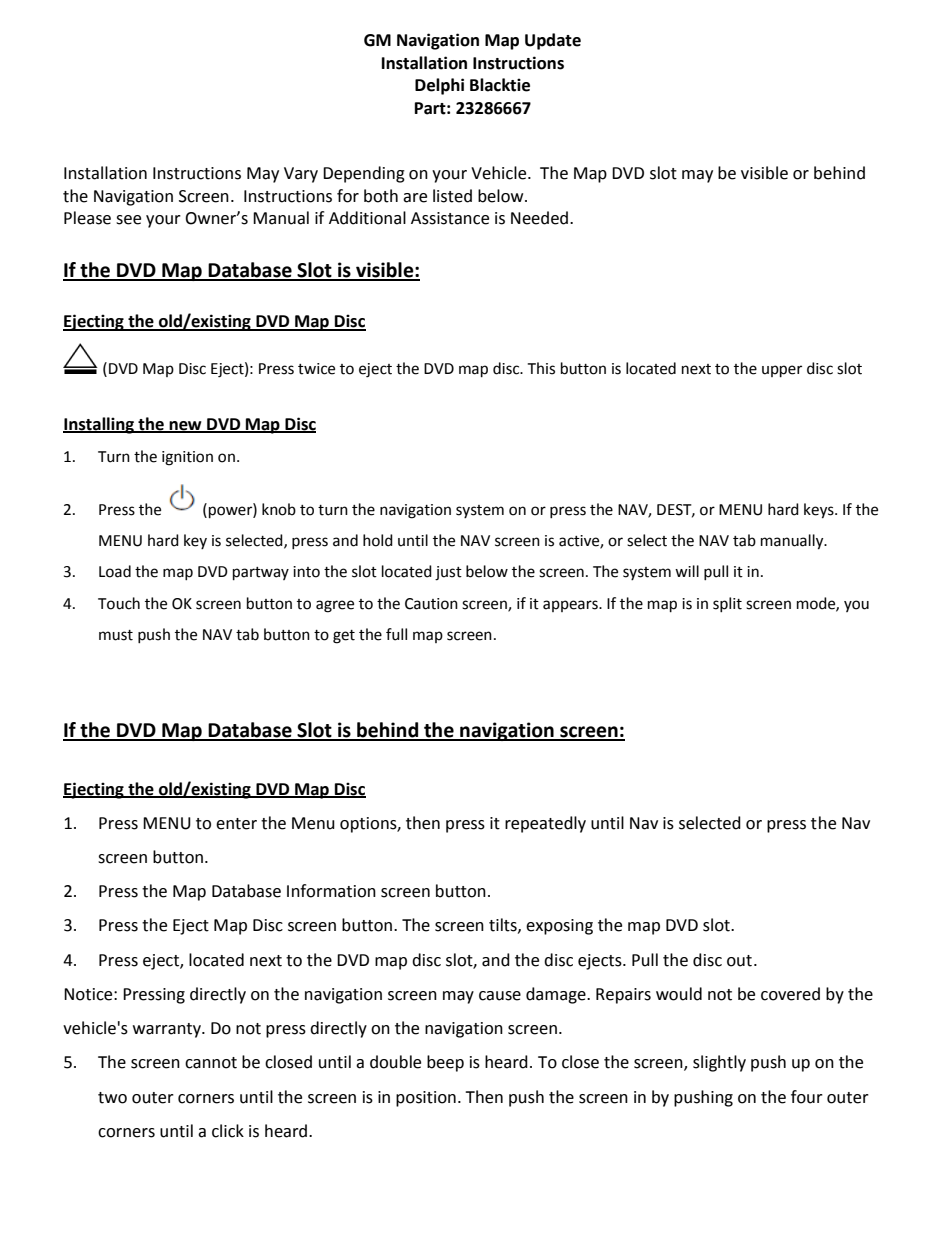  What do you see at coordinates (439, 86) in the page?
I see `Delphi` at bounding box center [439, 86].
